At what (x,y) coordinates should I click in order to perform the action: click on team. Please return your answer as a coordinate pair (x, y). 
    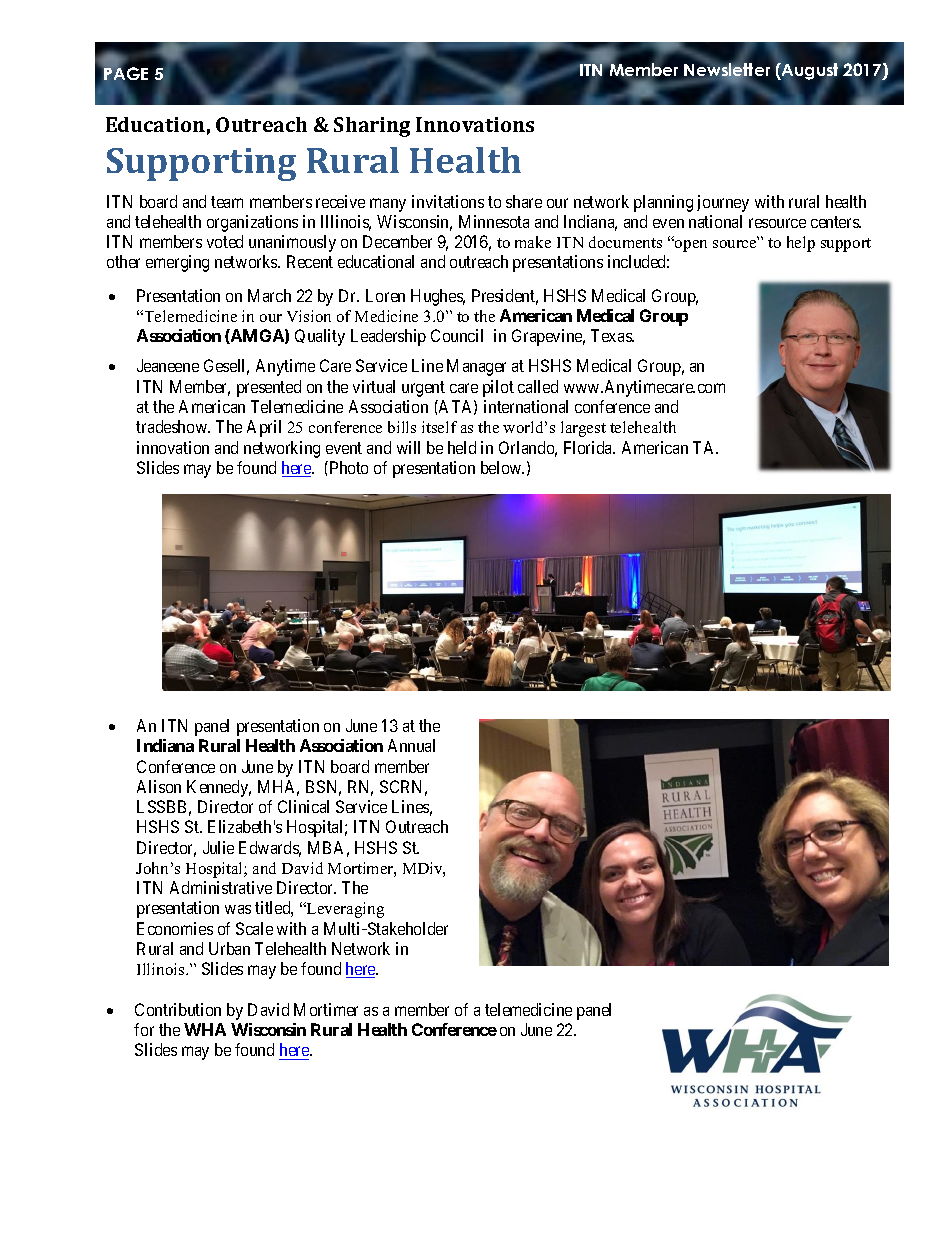
    Looking at the image, I should click on (227, 202).
